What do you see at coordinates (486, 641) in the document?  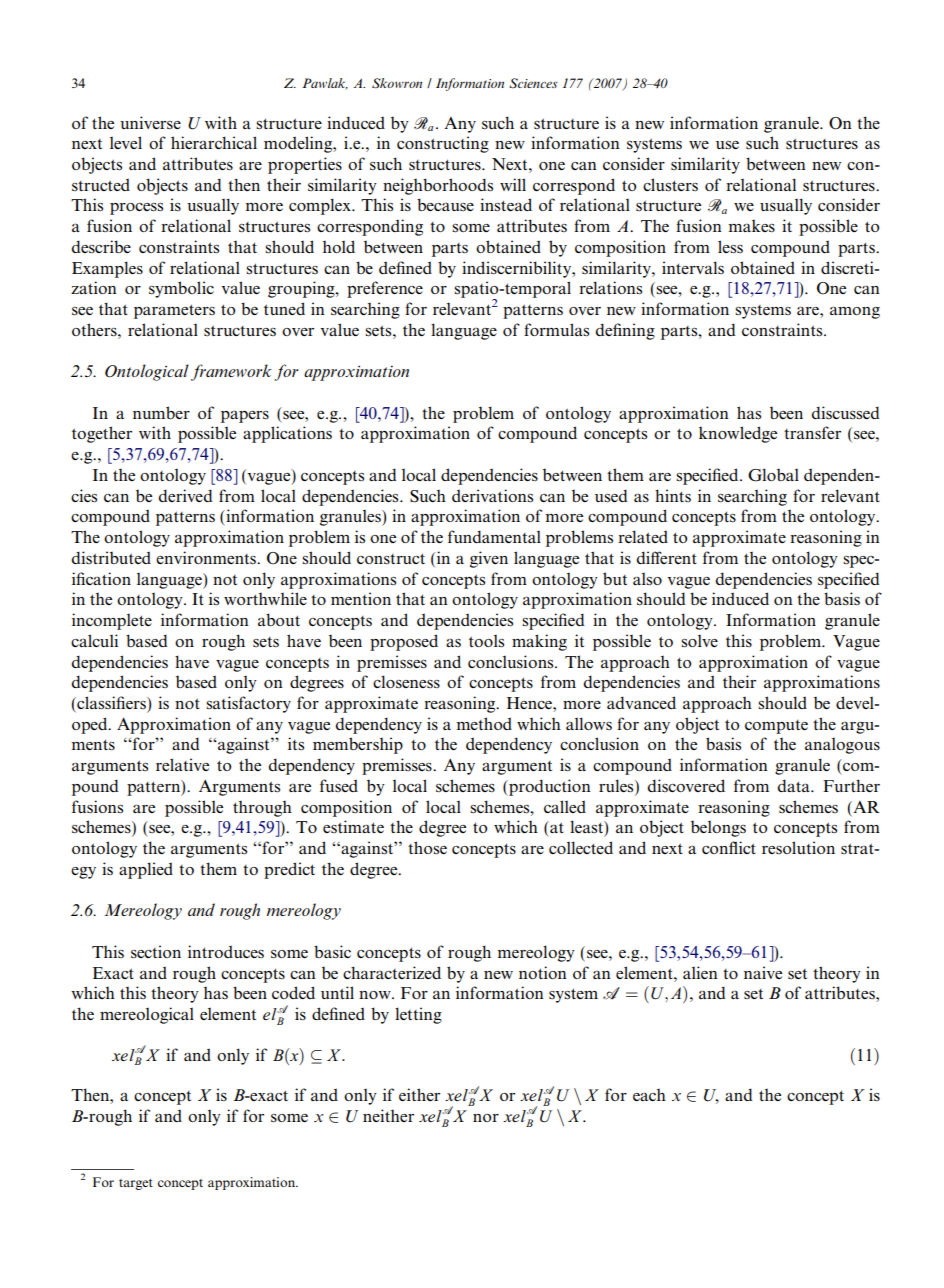 I see `tools` at bounding box center [486, 641].
